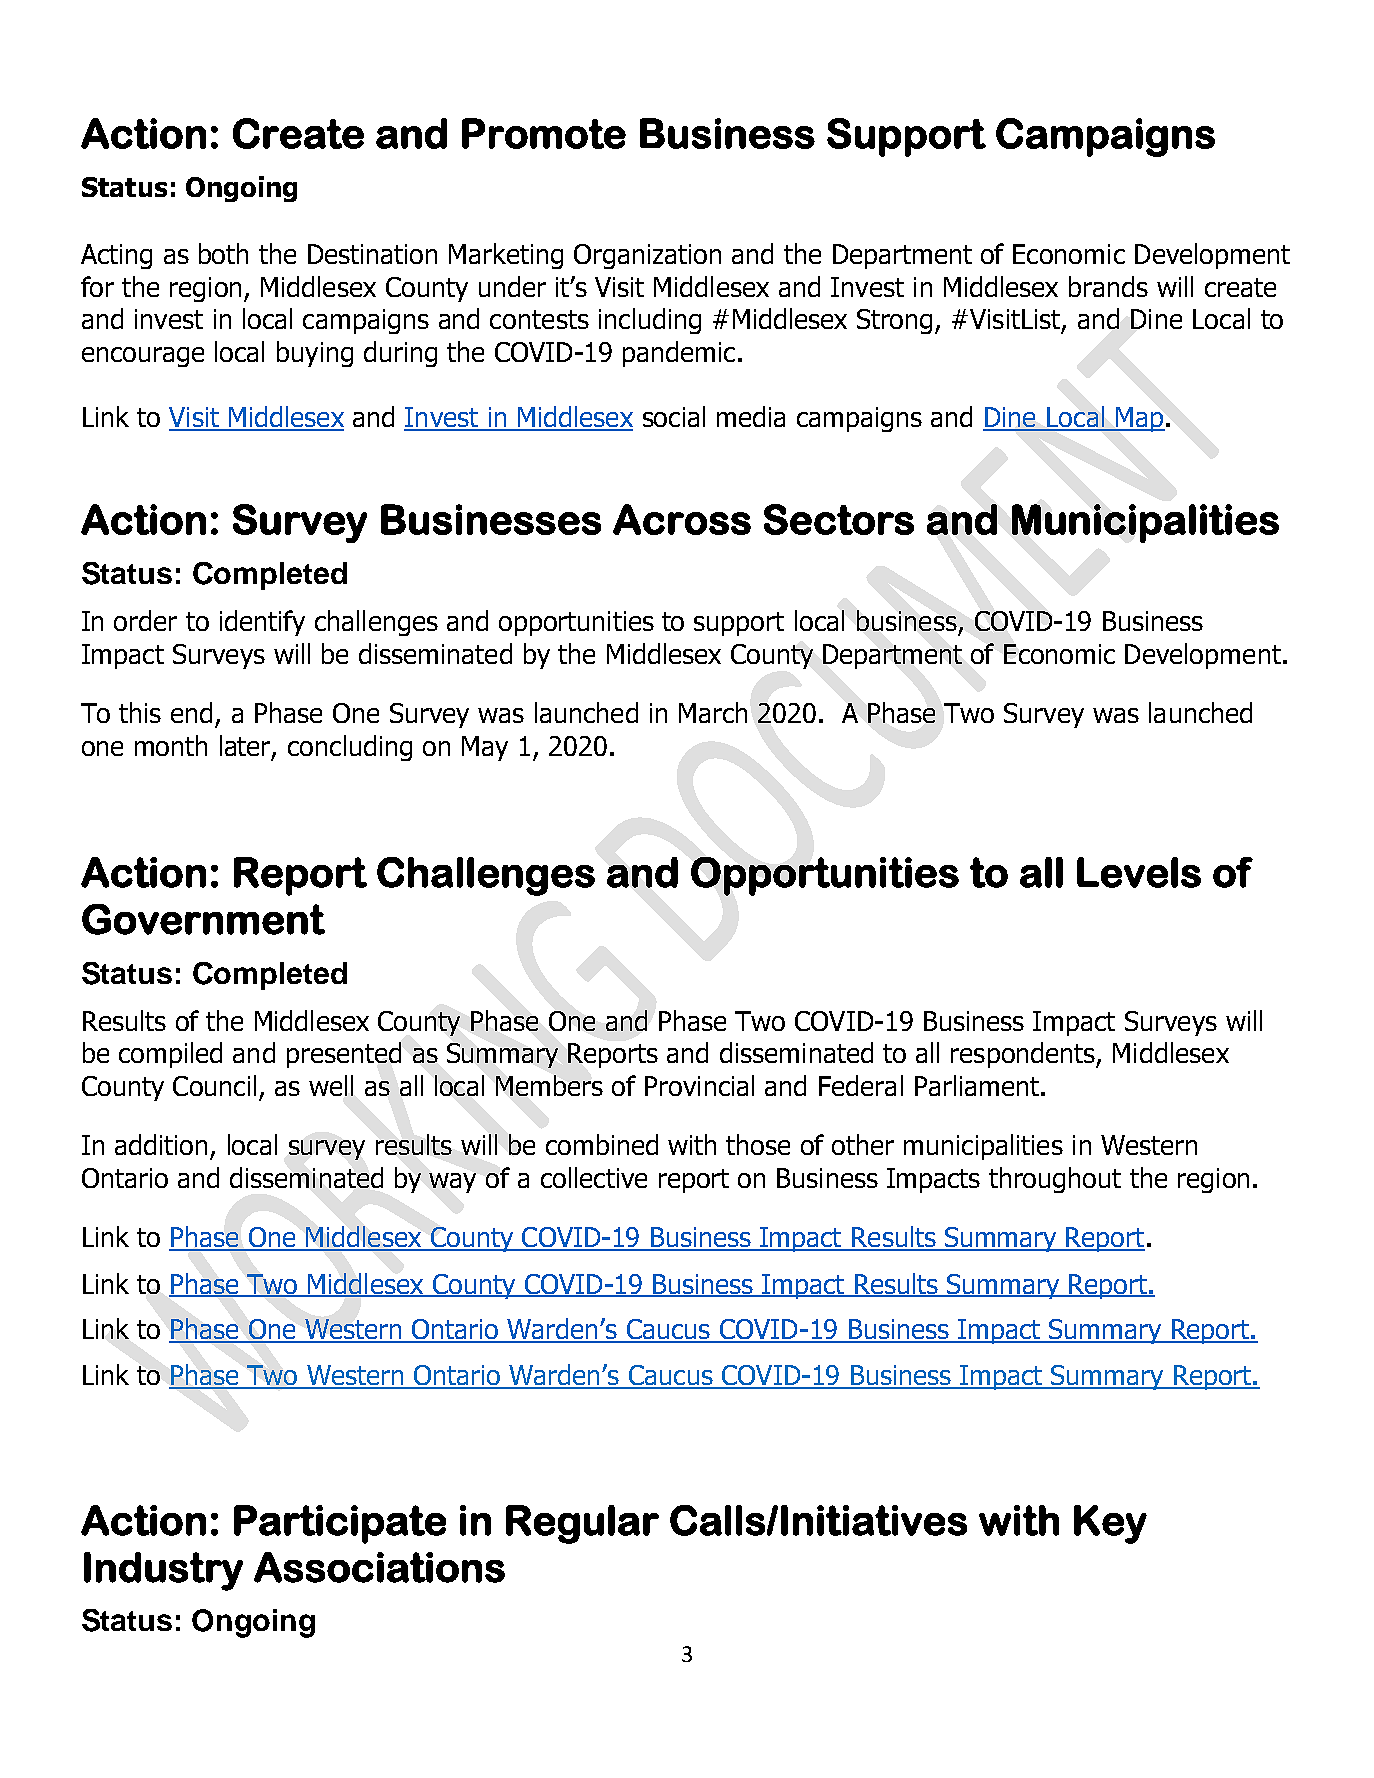  Describe the element at coordinates (223, 253) in the page. I see `both` at that location.
